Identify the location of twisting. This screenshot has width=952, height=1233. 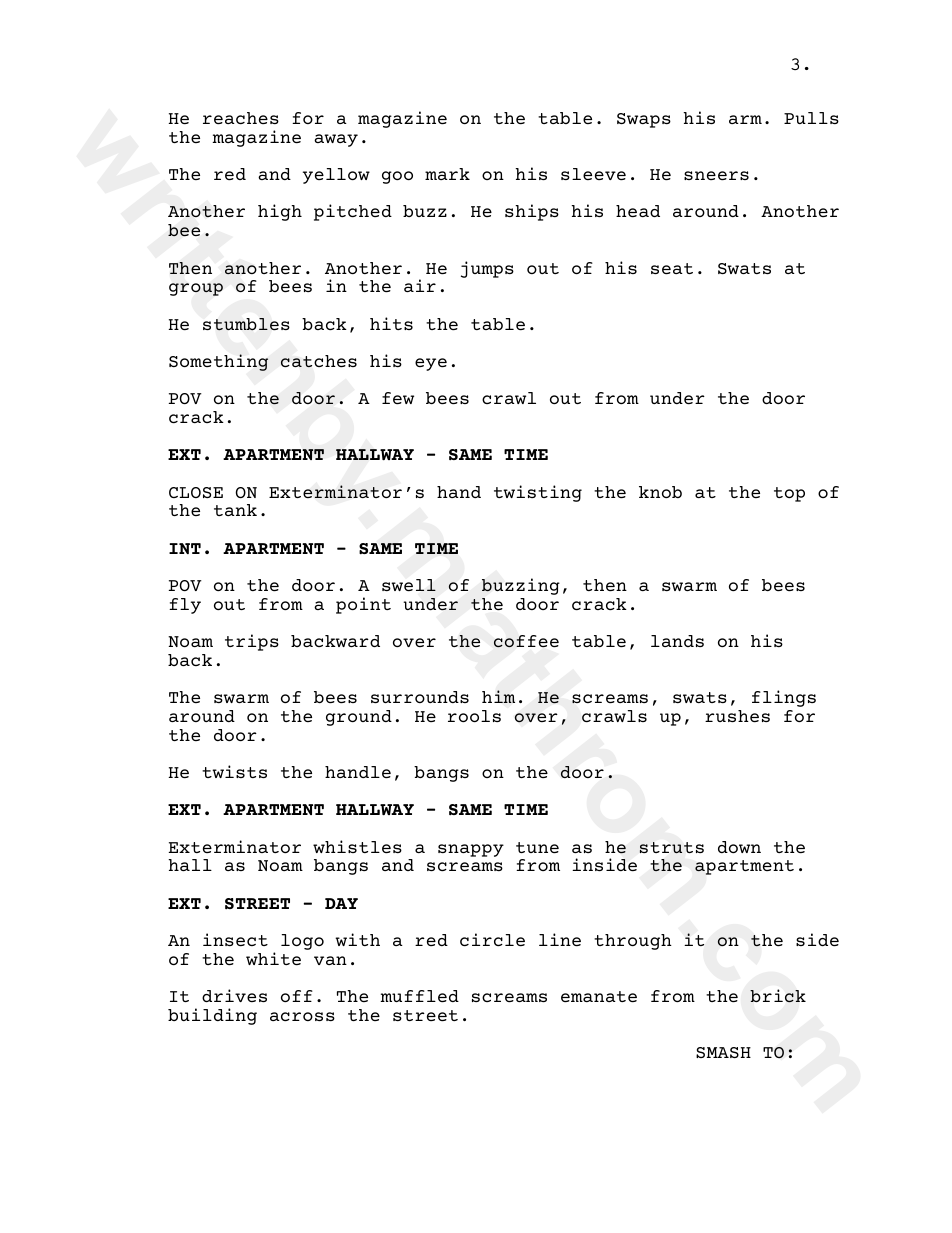
(538, 493).
